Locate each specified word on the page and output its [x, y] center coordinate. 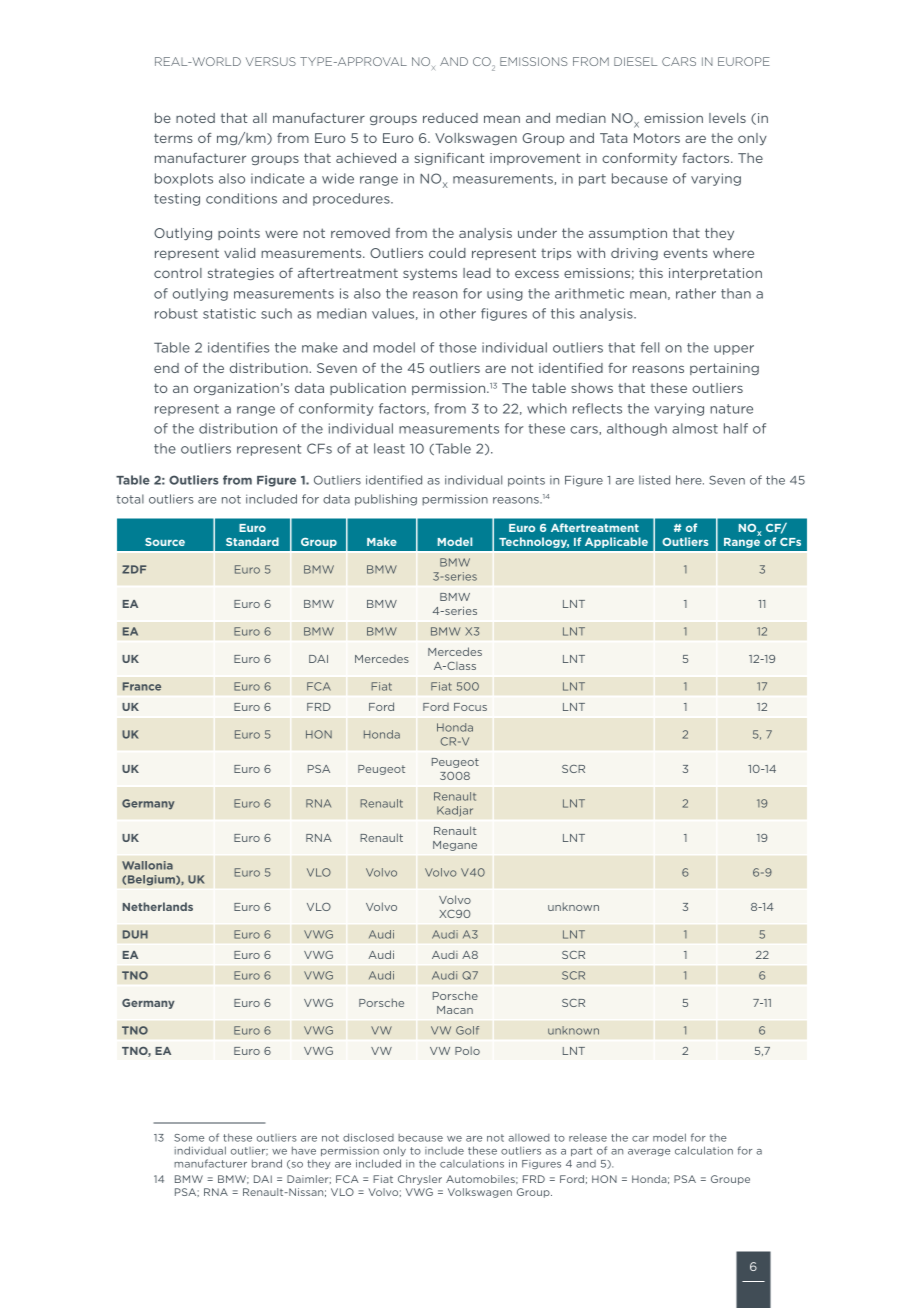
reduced [450, 118]
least [389, 448]
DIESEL [635, 61]
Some [189, 1138]
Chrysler [420, 1180]
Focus [470, 707]
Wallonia [147, 865]
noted [195, 118]
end [166, 368]
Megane [455, 846]
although [637, 429]
